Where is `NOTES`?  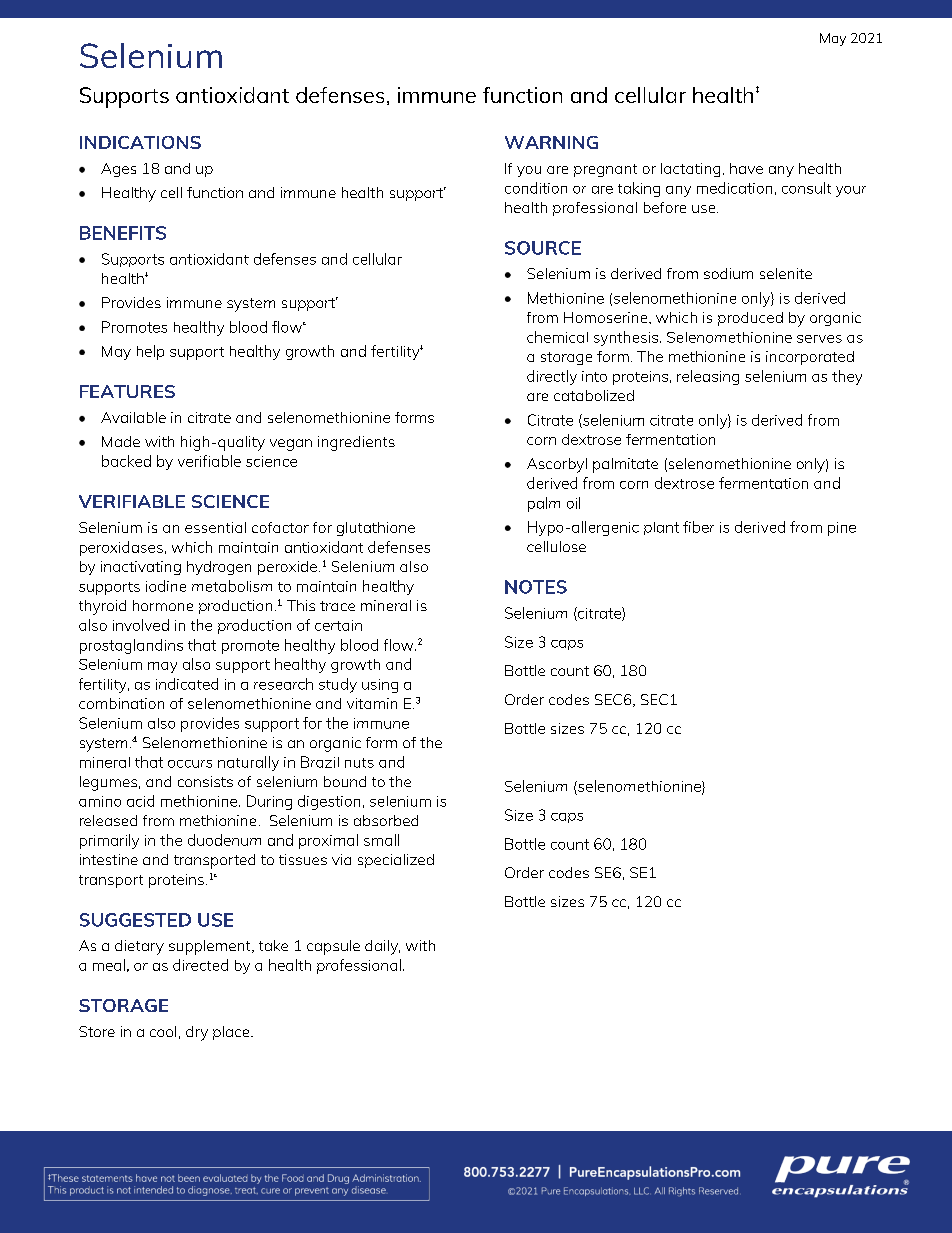 NOTES is located at coordinates (536, 587).
